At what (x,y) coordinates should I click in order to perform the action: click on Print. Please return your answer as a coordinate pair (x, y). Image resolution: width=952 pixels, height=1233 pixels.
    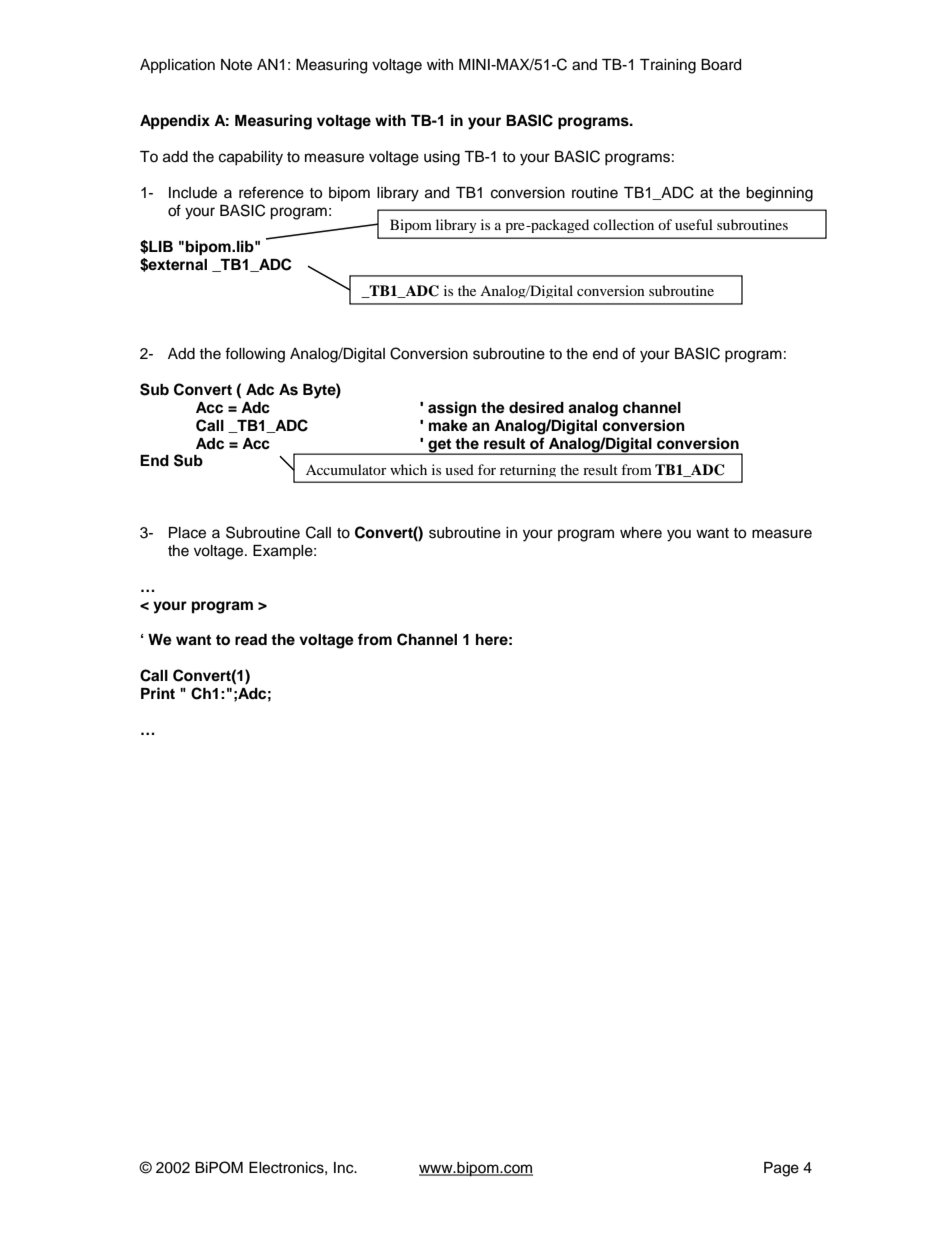
    Looking at the image, I should click on (158, 693).
